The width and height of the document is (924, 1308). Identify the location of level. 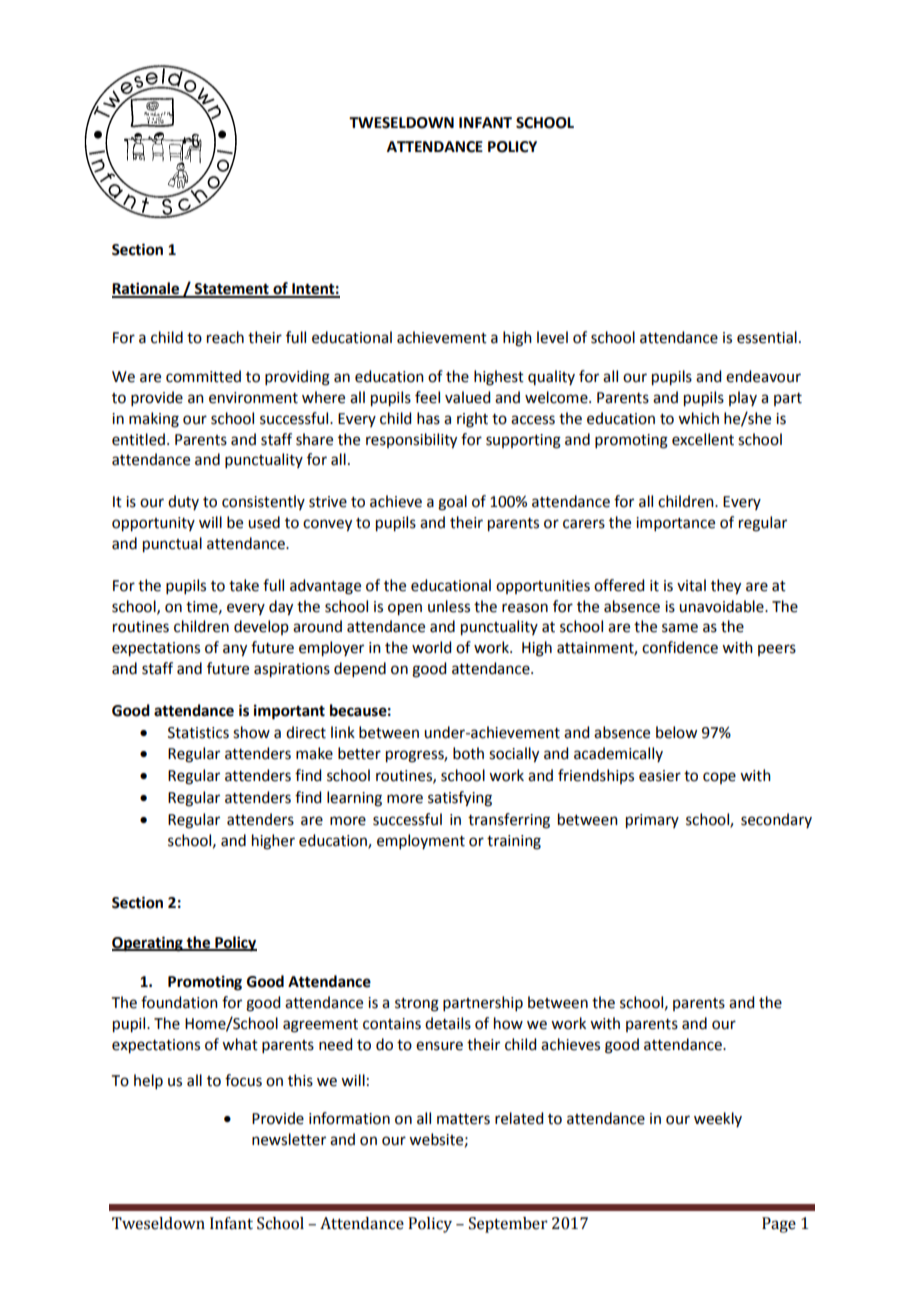
(552, 337).
